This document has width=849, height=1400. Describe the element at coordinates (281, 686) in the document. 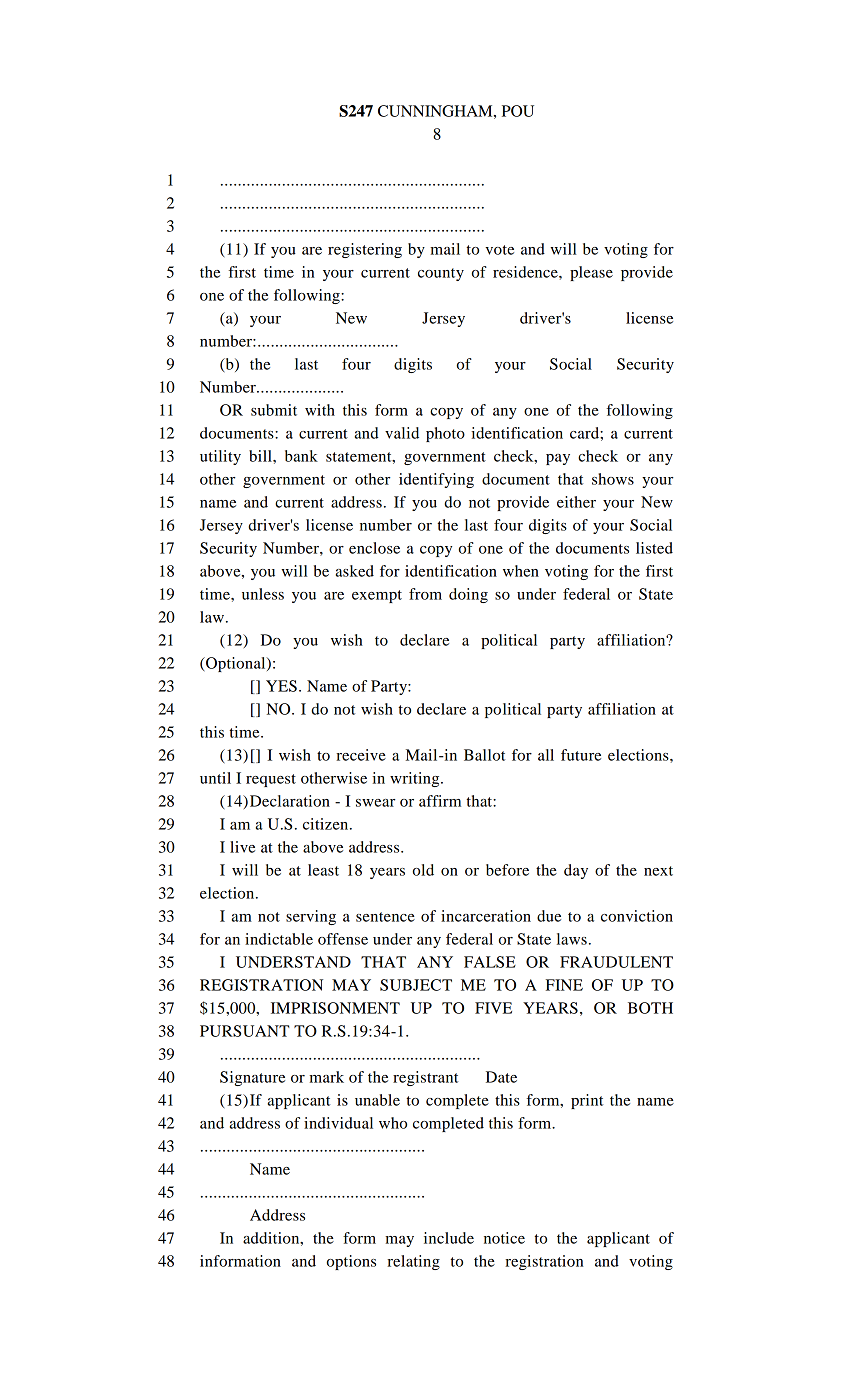

I see `YES` at that location.
